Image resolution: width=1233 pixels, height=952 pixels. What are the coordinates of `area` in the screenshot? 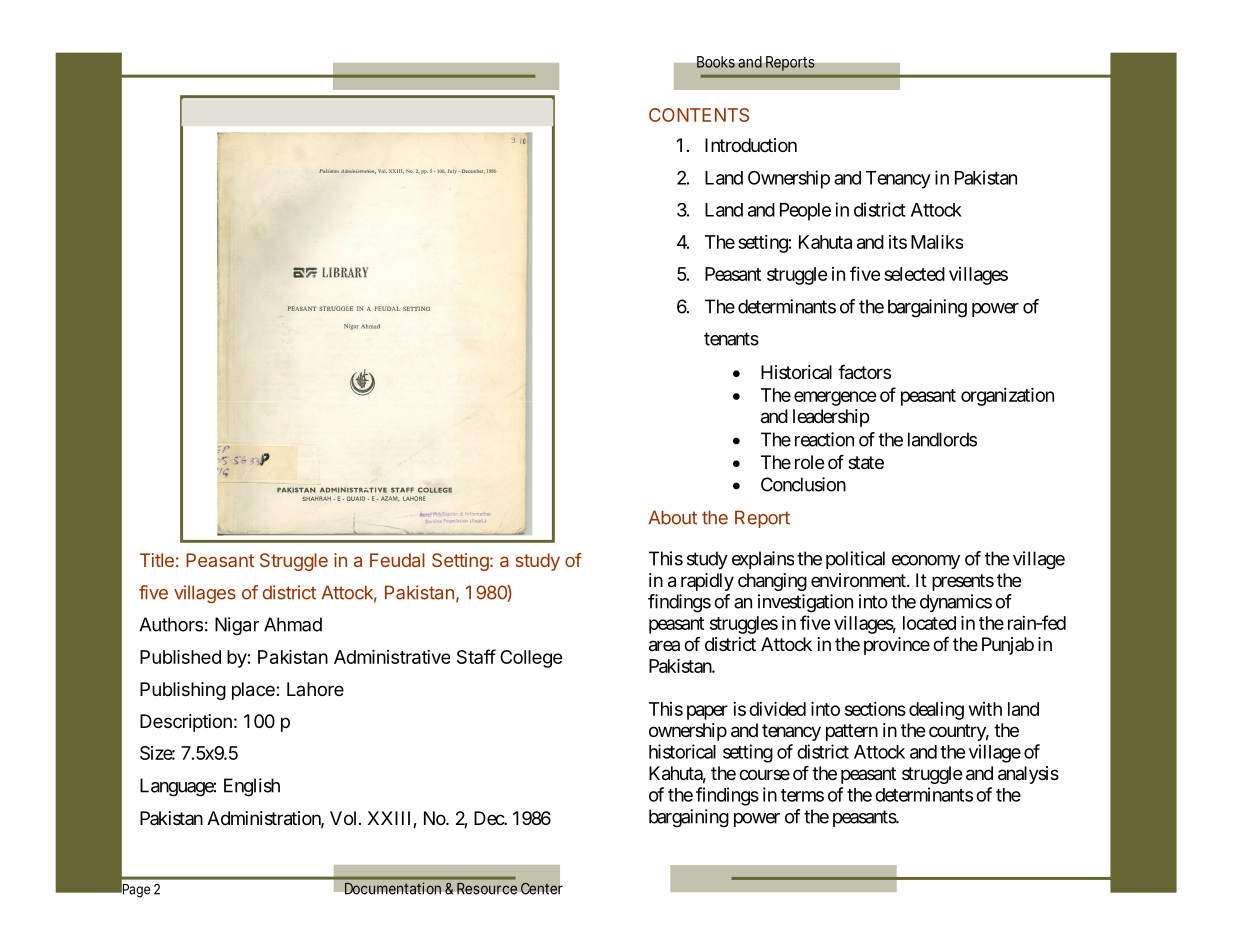 It's located at (664, 646).
